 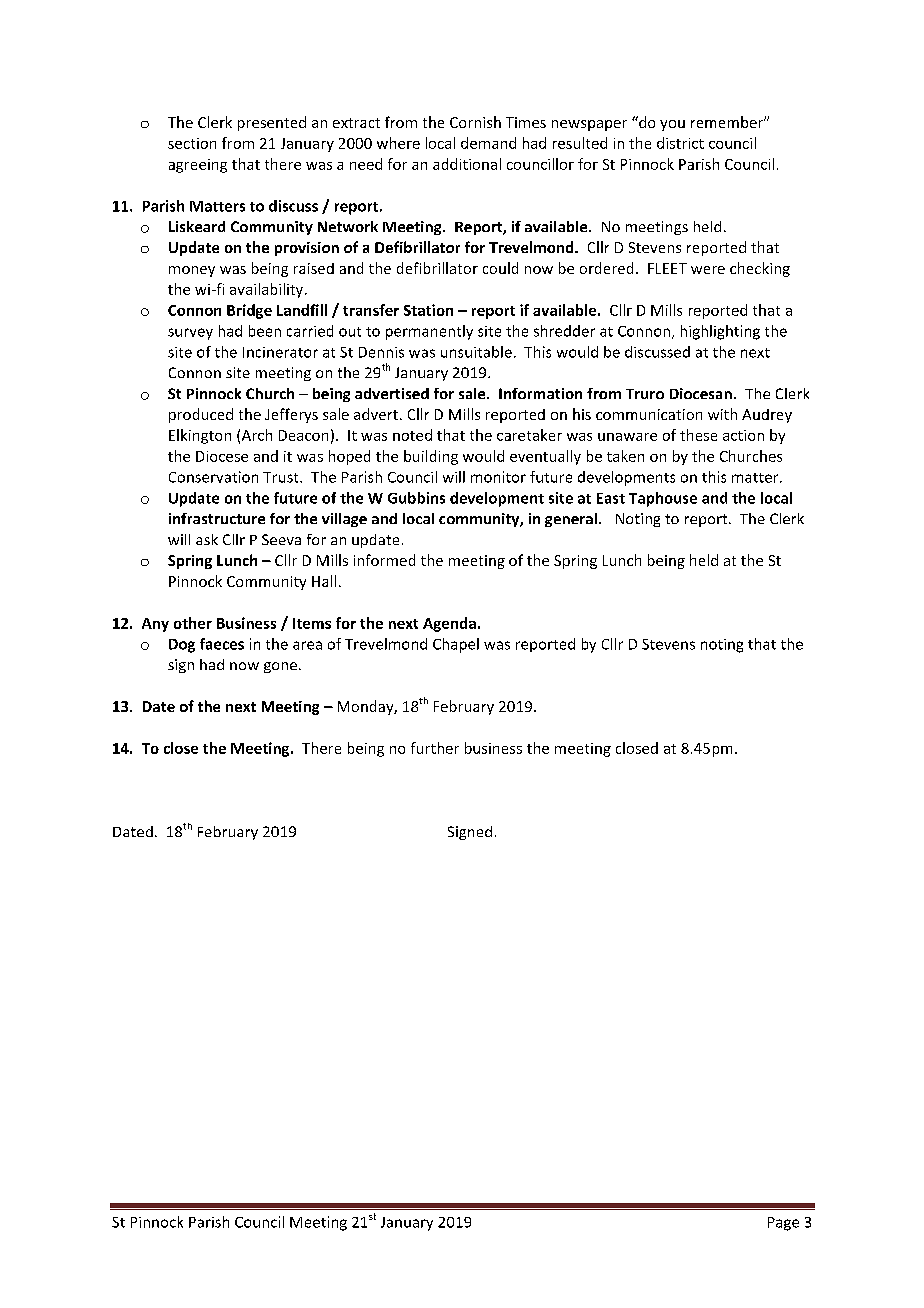 I want to click on faeces, so click(x=222, y=644).
